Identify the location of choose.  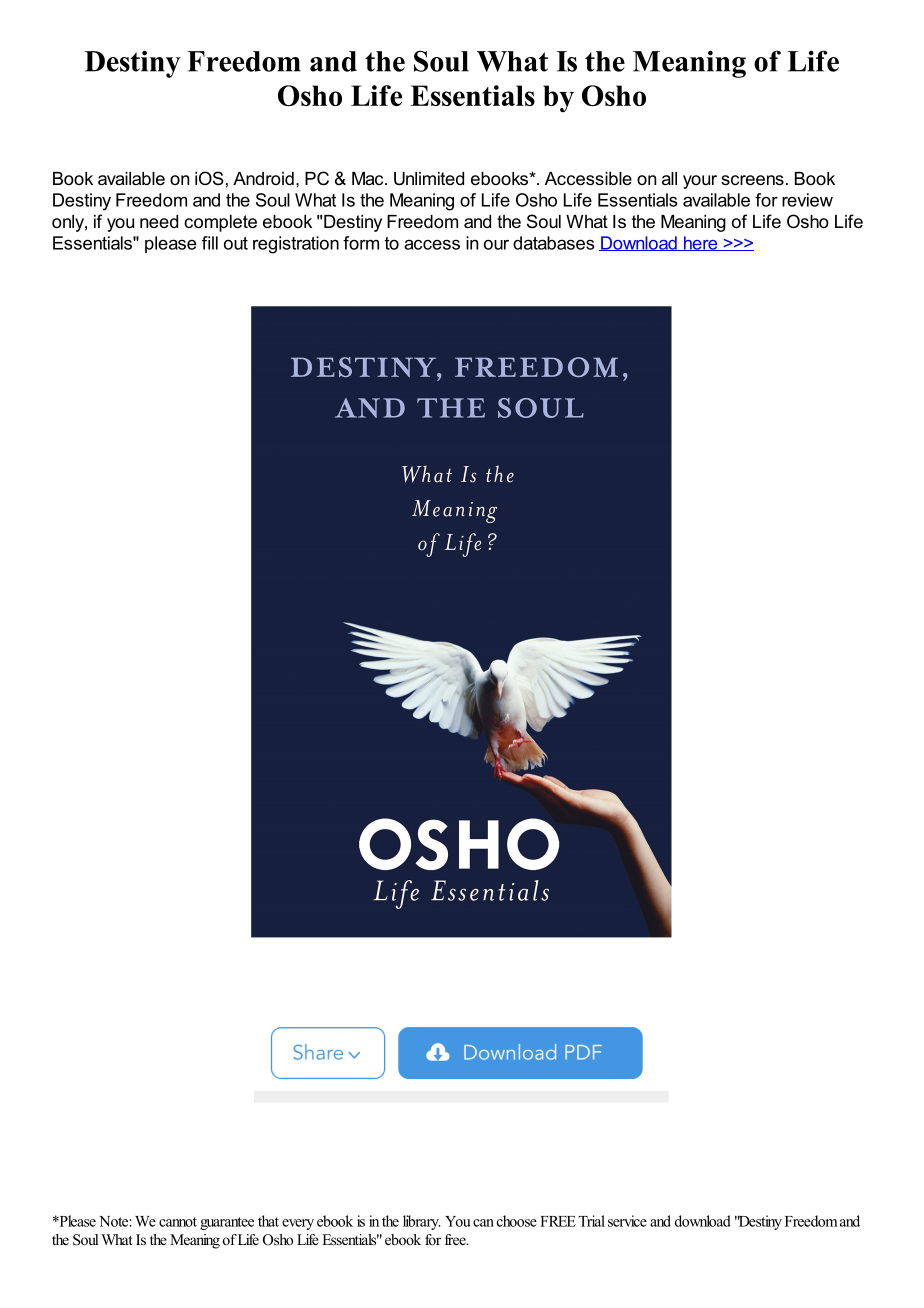
(517, 1221).
